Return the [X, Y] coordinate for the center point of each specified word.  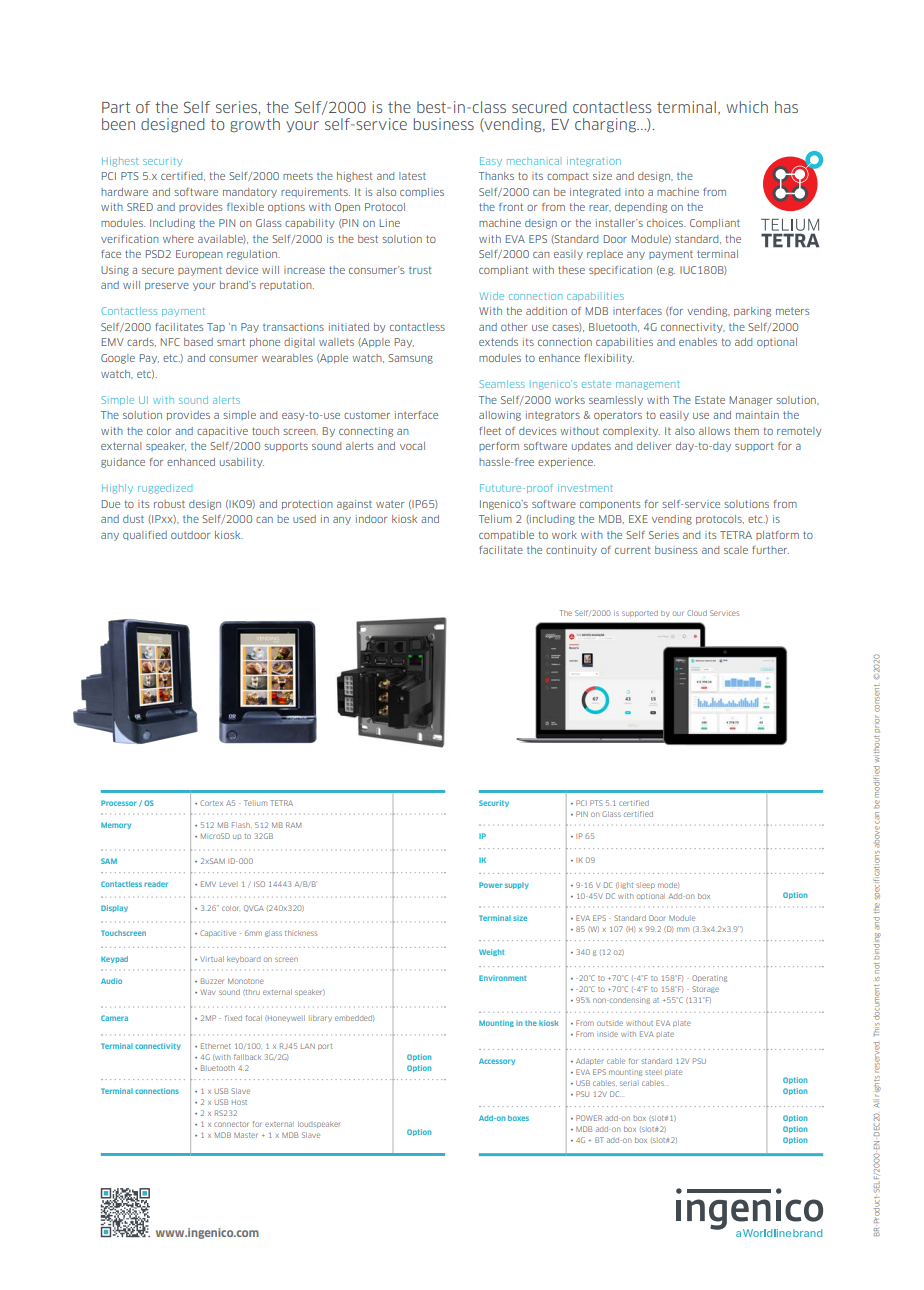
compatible [506, 535]
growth [255, 125]
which [747, 107]
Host [239, 1102]
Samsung [410, 359]
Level [228, 884]
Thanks [496, 176]
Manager [751, 401]
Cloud [697, 613]
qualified [145, 535]
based [198, 342]
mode [668, 885]
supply [517, 885]
